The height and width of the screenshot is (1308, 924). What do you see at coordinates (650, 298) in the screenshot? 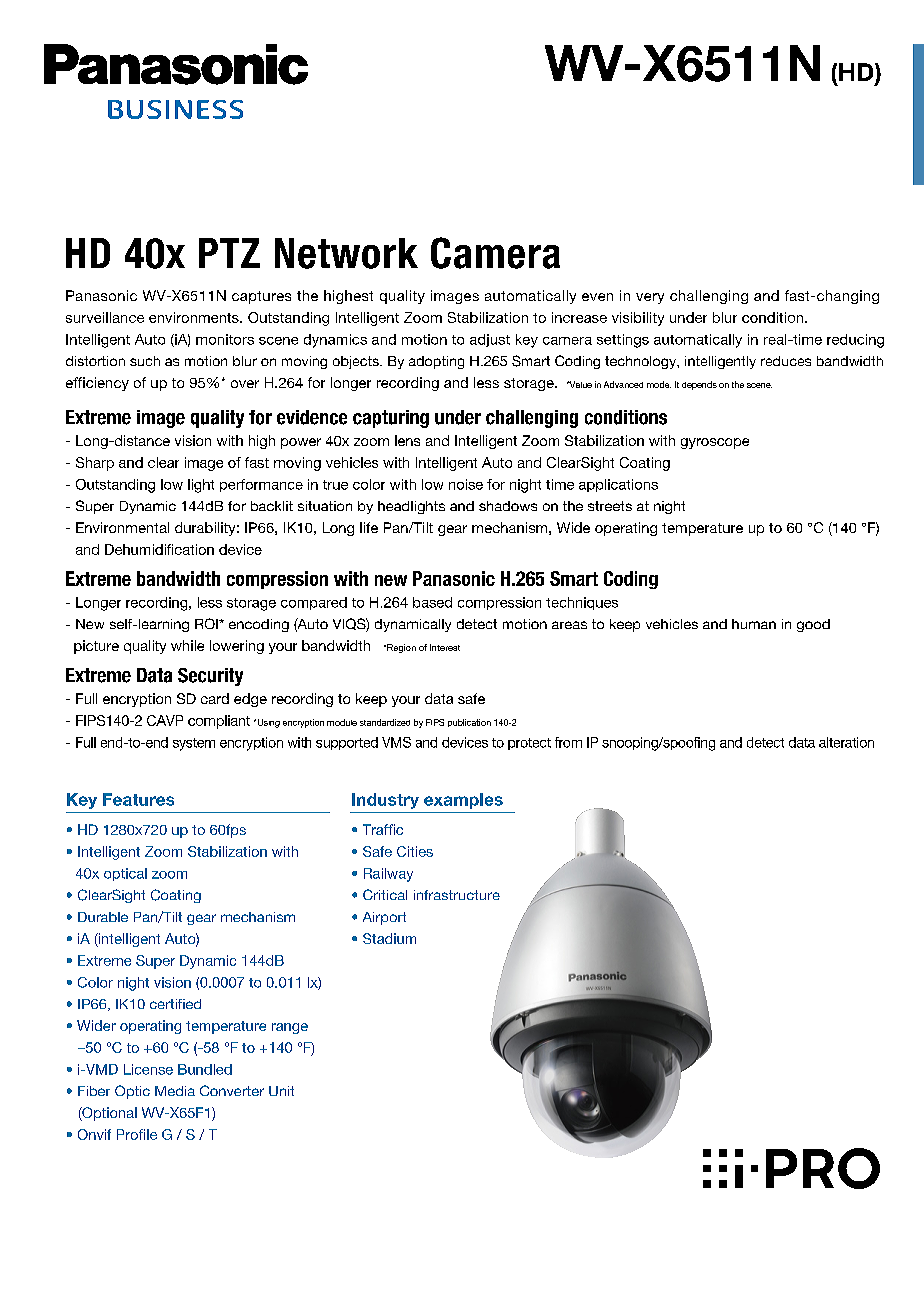
I see `very` at bounding box center [650, 298].
